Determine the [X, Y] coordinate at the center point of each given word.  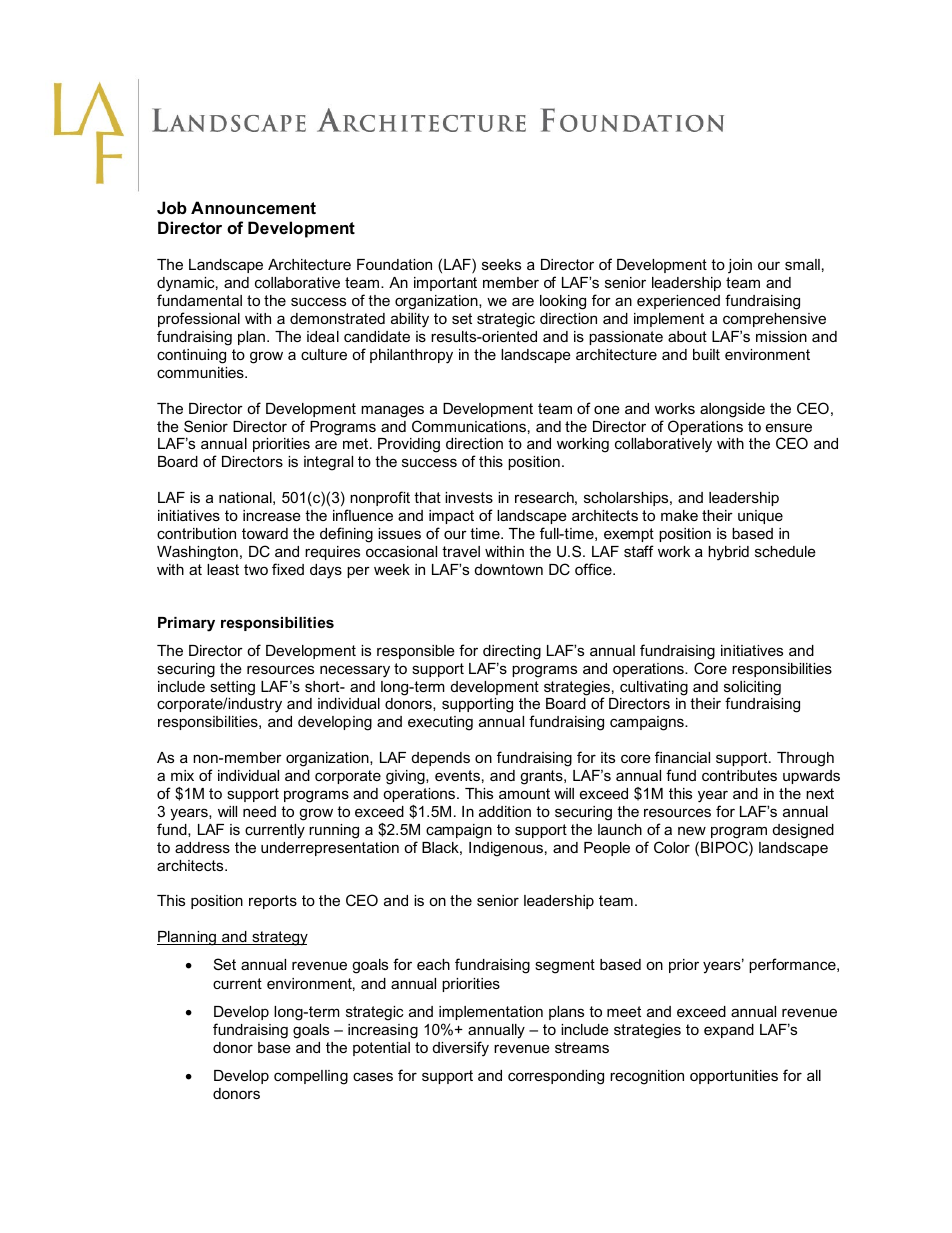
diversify [461, 1049]
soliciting [752, 689]
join [740, 266]
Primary [186, 624]
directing [512, 652]
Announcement [253, 207]
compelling [311, 1077]
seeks [501, 264]
